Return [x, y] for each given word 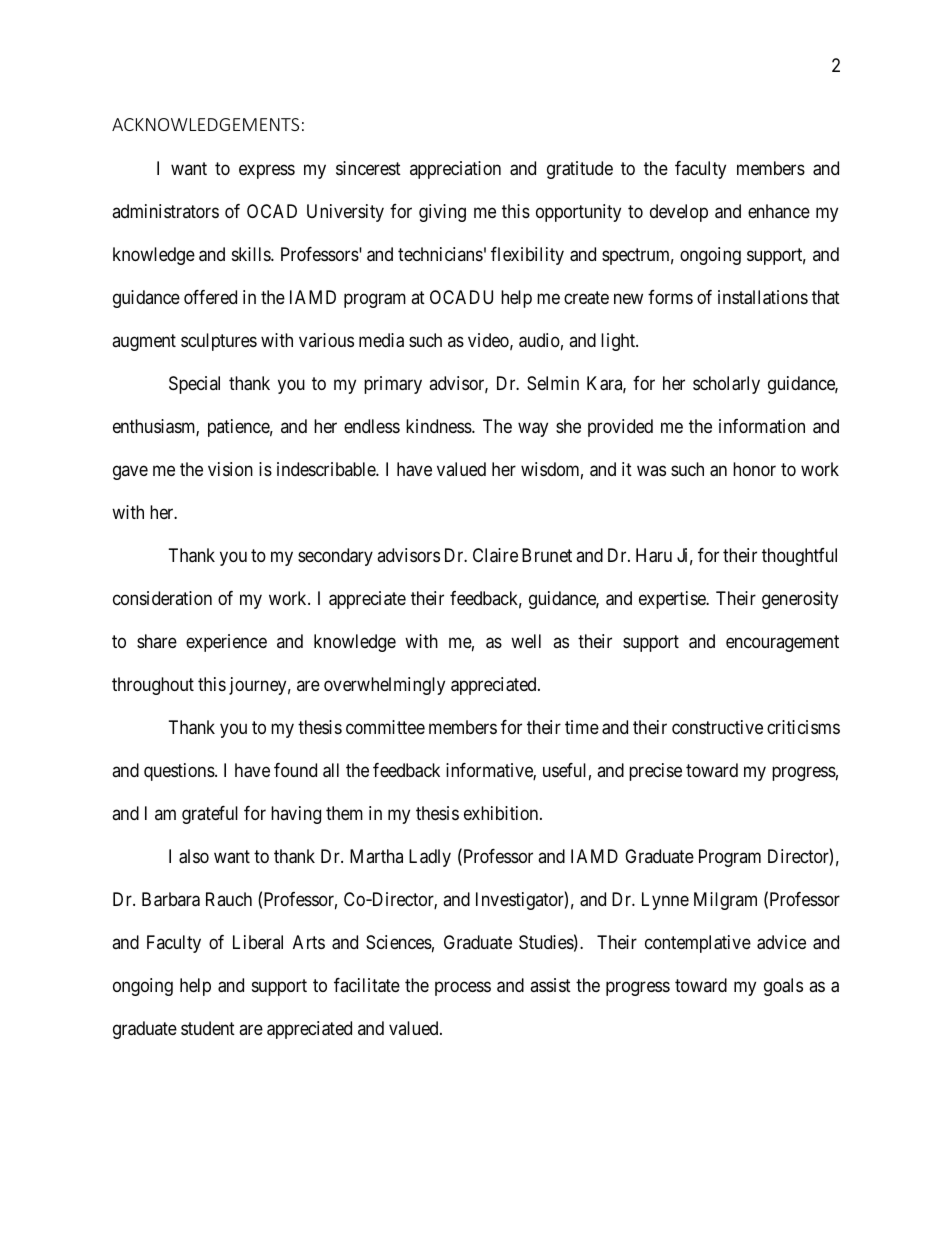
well [526, 641]
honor [754, 469]
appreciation [455, 170]
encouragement [782, 643]
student [208, 1028]
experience [226, 643]
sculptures [219, 342]
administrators [165, 211]
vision [230, 469]
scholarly [726, 385]
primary [393, 385]
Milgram [725, 901]
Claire [495, 555]
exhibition [502, 813]
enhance [779, 211]
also [194, 856]
